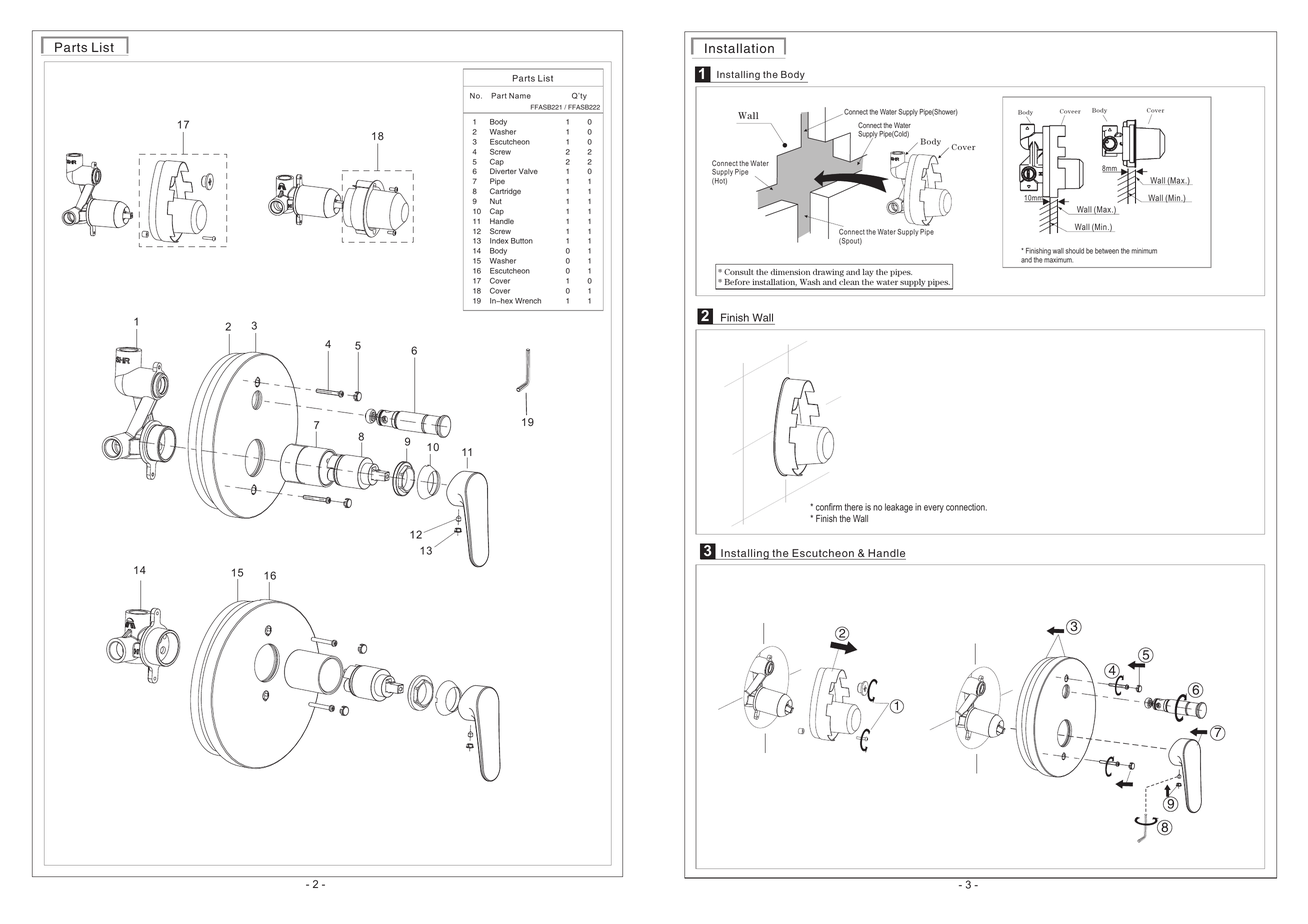 This image has width=1308, height=924. Describe the element at coordinates (1144, 251) in the image. I see `minimum` at that location.
